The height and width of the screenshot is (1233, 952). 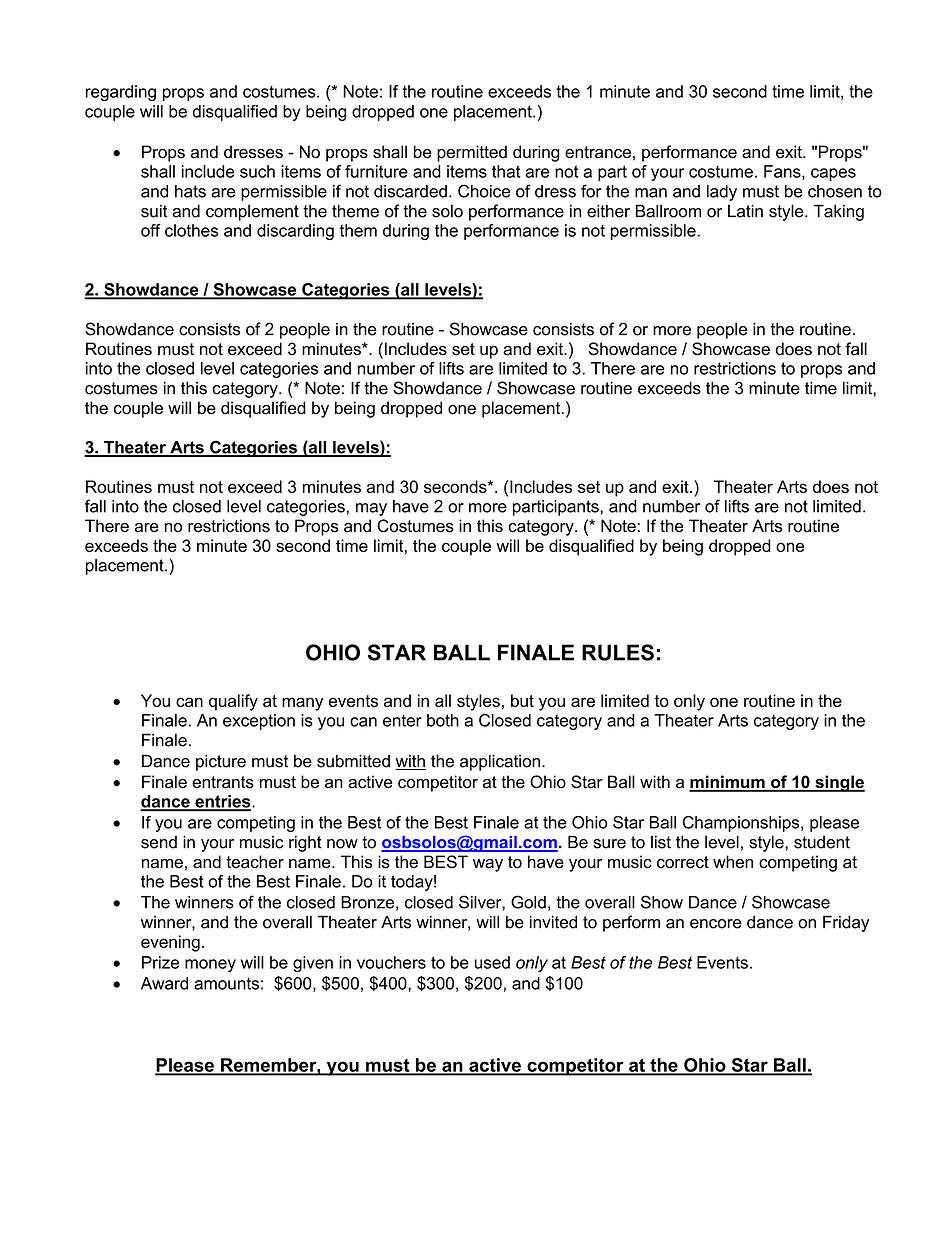 I want to click on may, so click(x=371, y=509).
